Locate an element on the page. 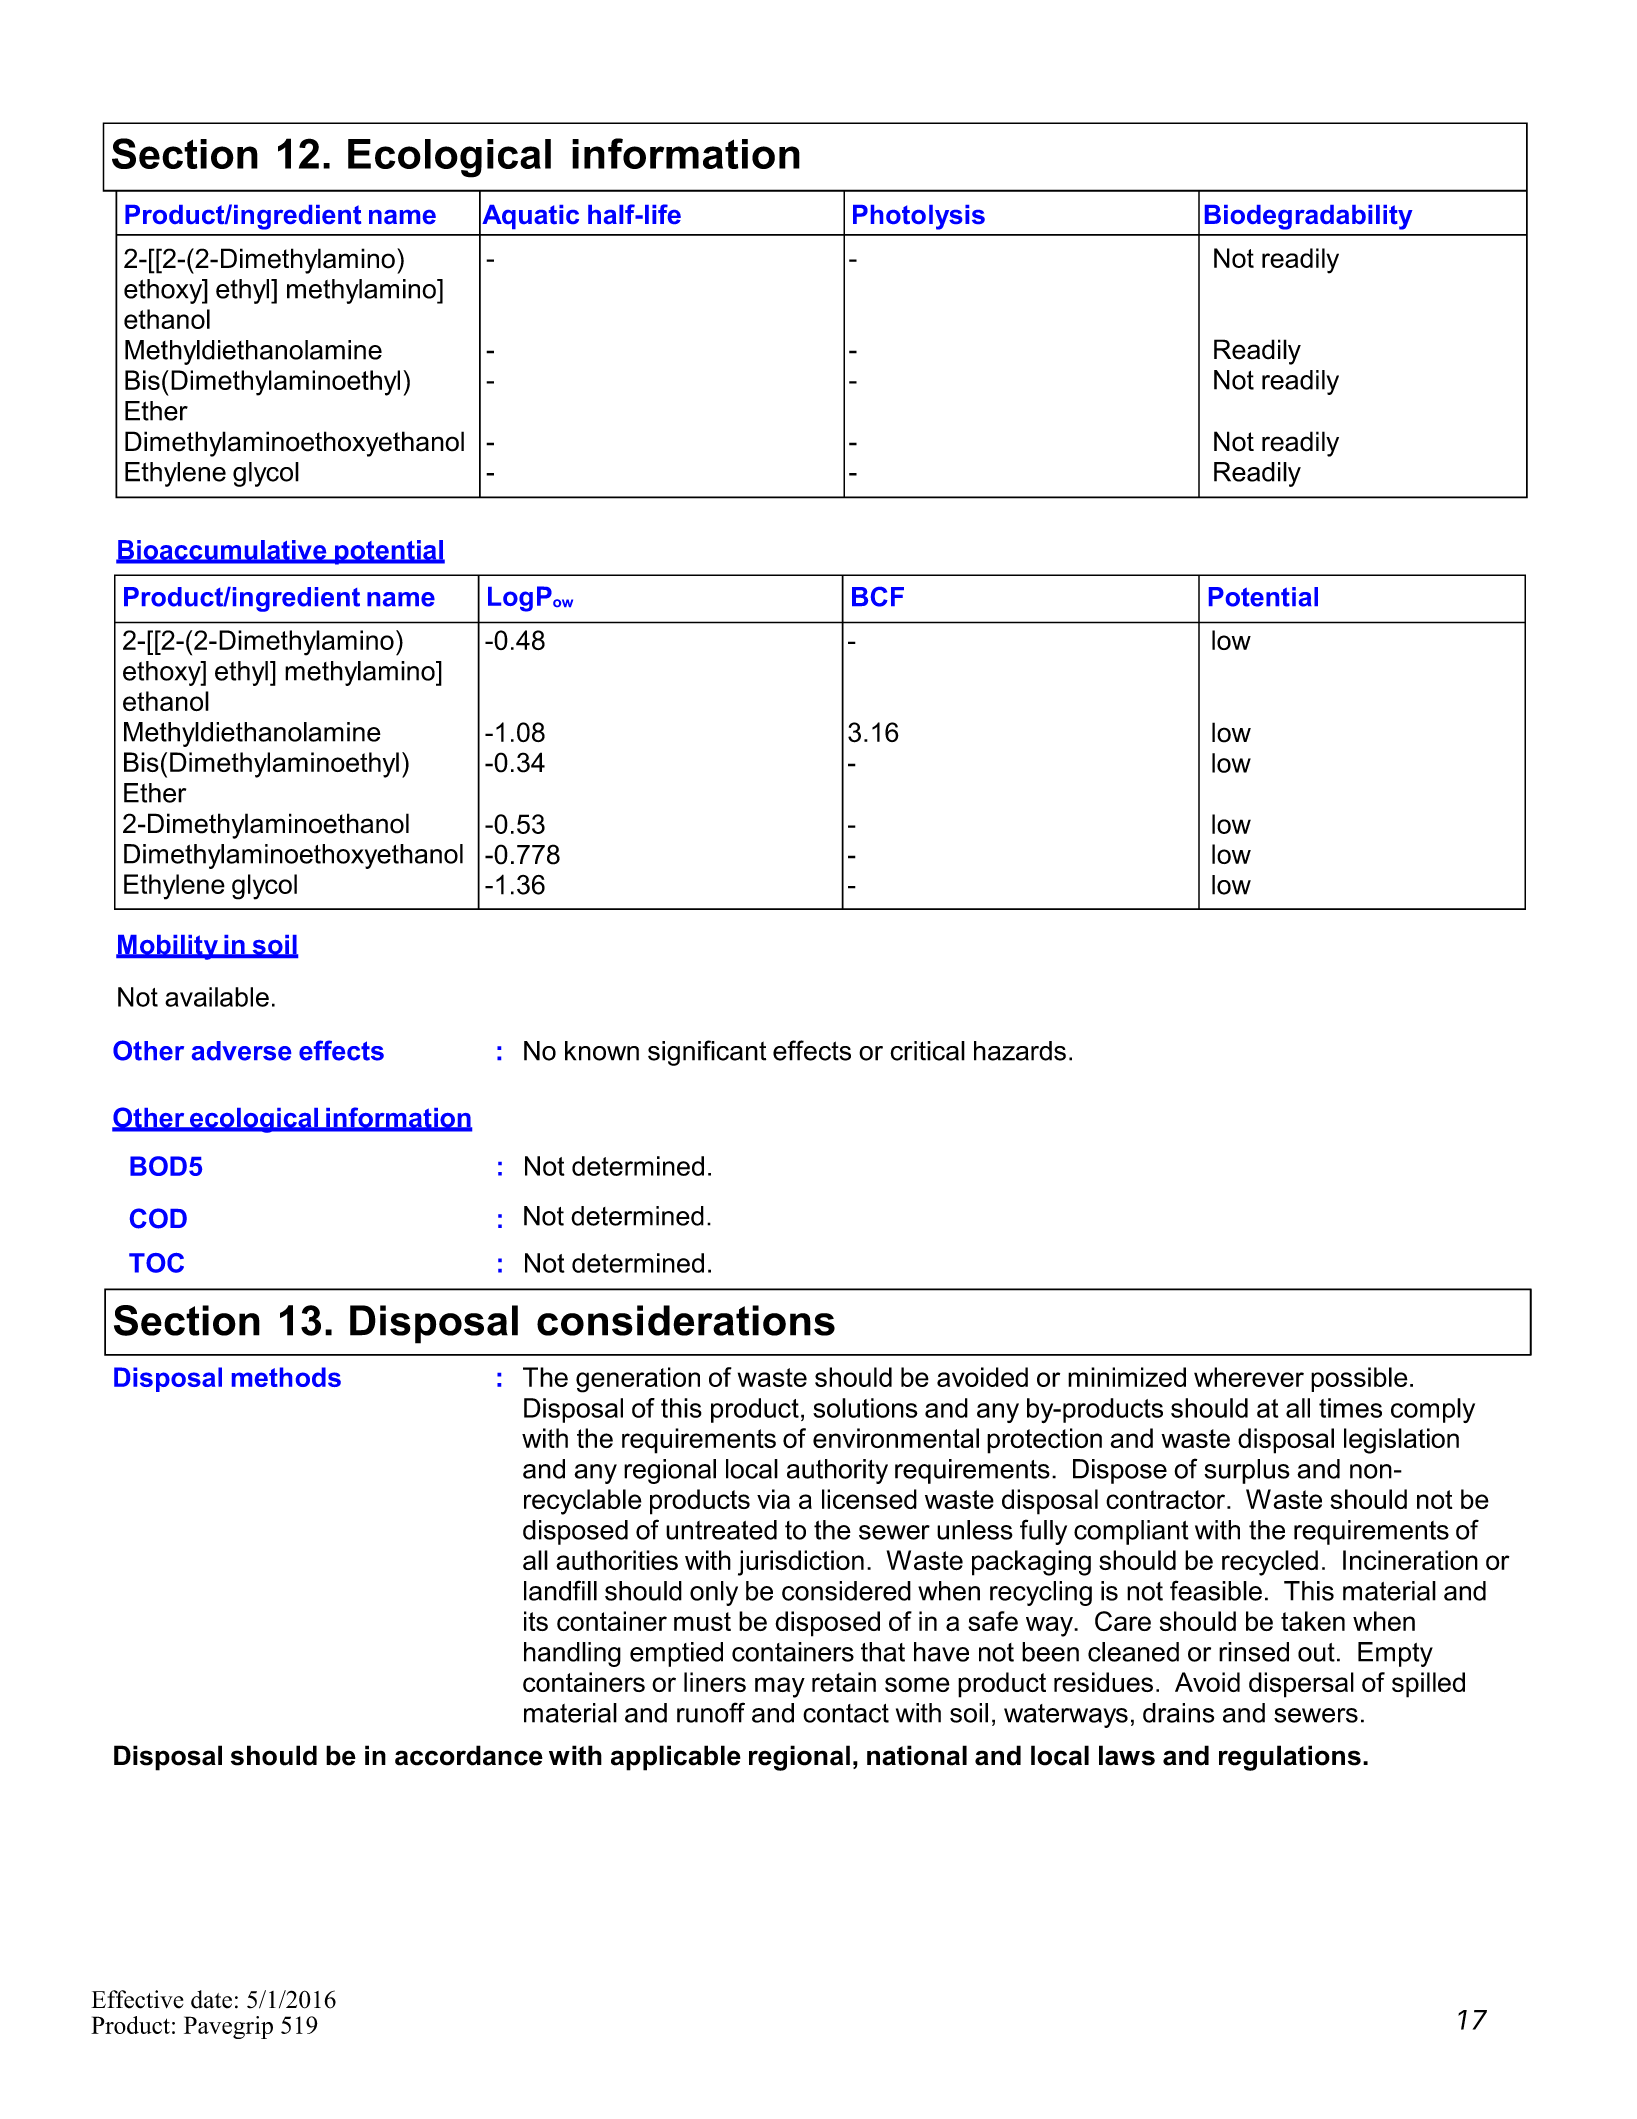 This document has height=2119, width=1637. adverse is located at coordinates (241, 1051).
